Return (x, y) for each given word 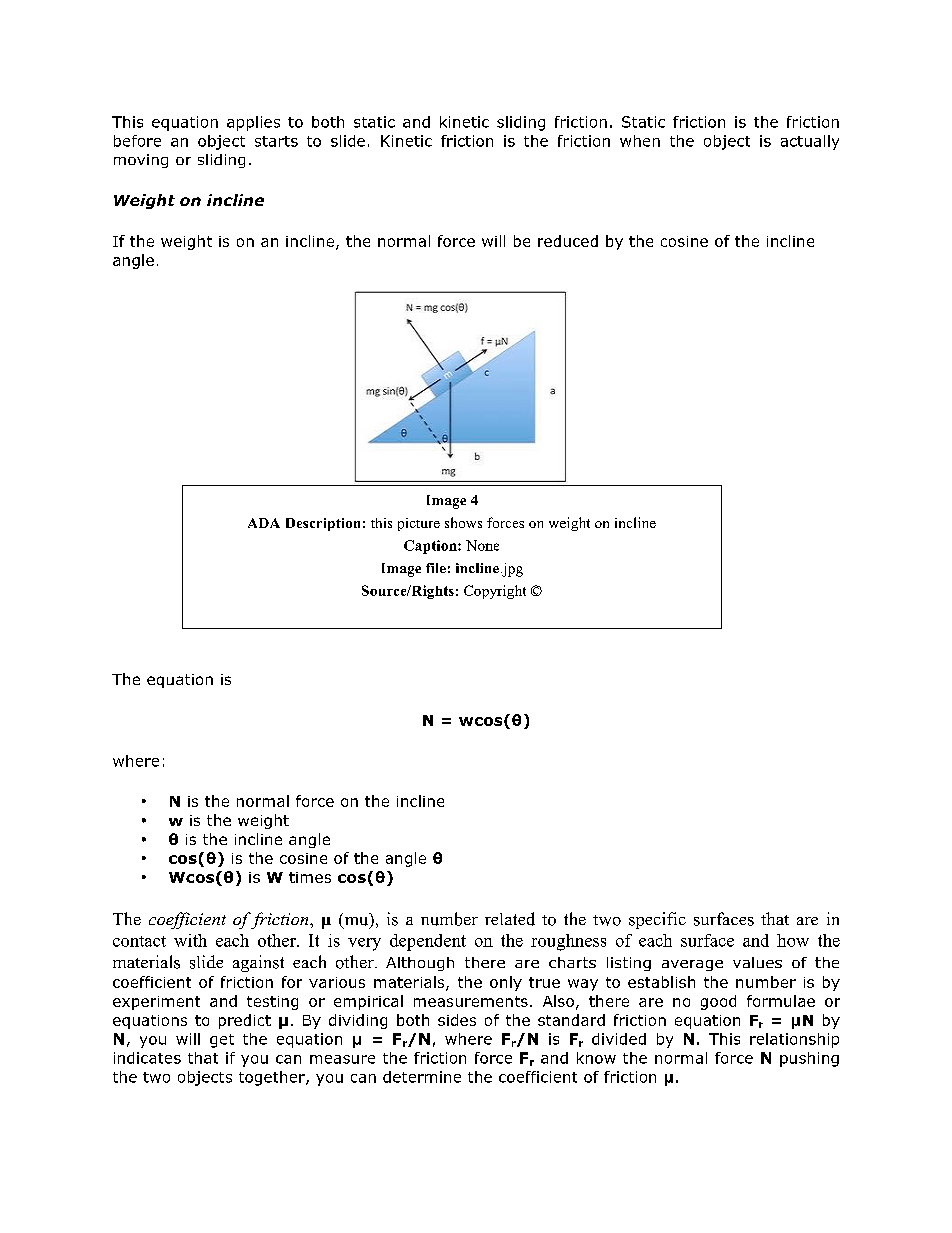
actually (810, 142)
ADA (264, 523)
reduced (568, 241)
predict (245, 1021)
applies (253, 123)
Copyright (495, 592)
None (482, 545)
